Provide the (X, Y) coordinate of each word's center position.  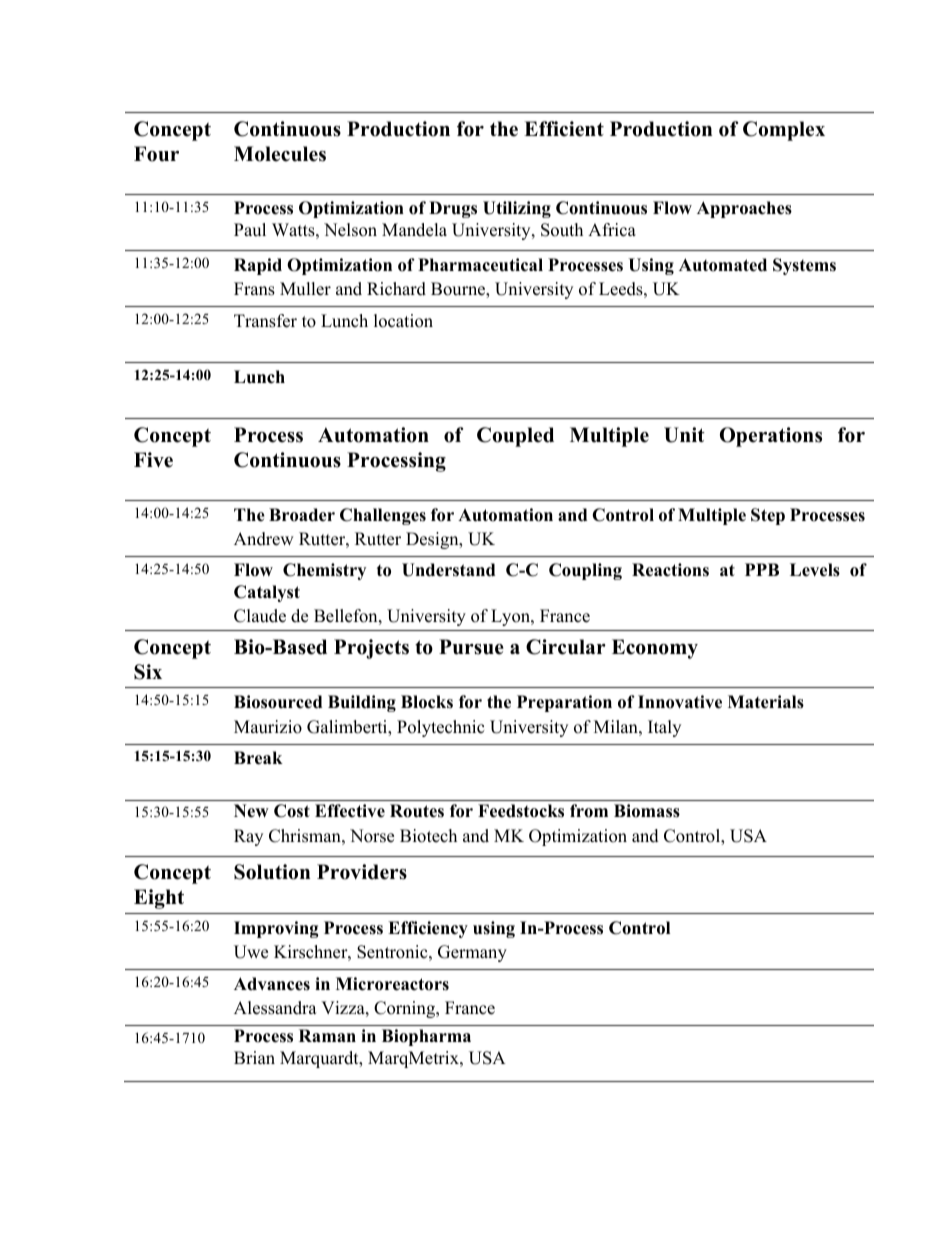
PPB (762, 569)
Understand (448, 570)
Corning (405, 1009)
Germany (472, 953)
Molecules (280, 154)
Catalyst (267, 593)
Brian (254, 1057)
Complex (784, 131)
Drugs (453, 209)
